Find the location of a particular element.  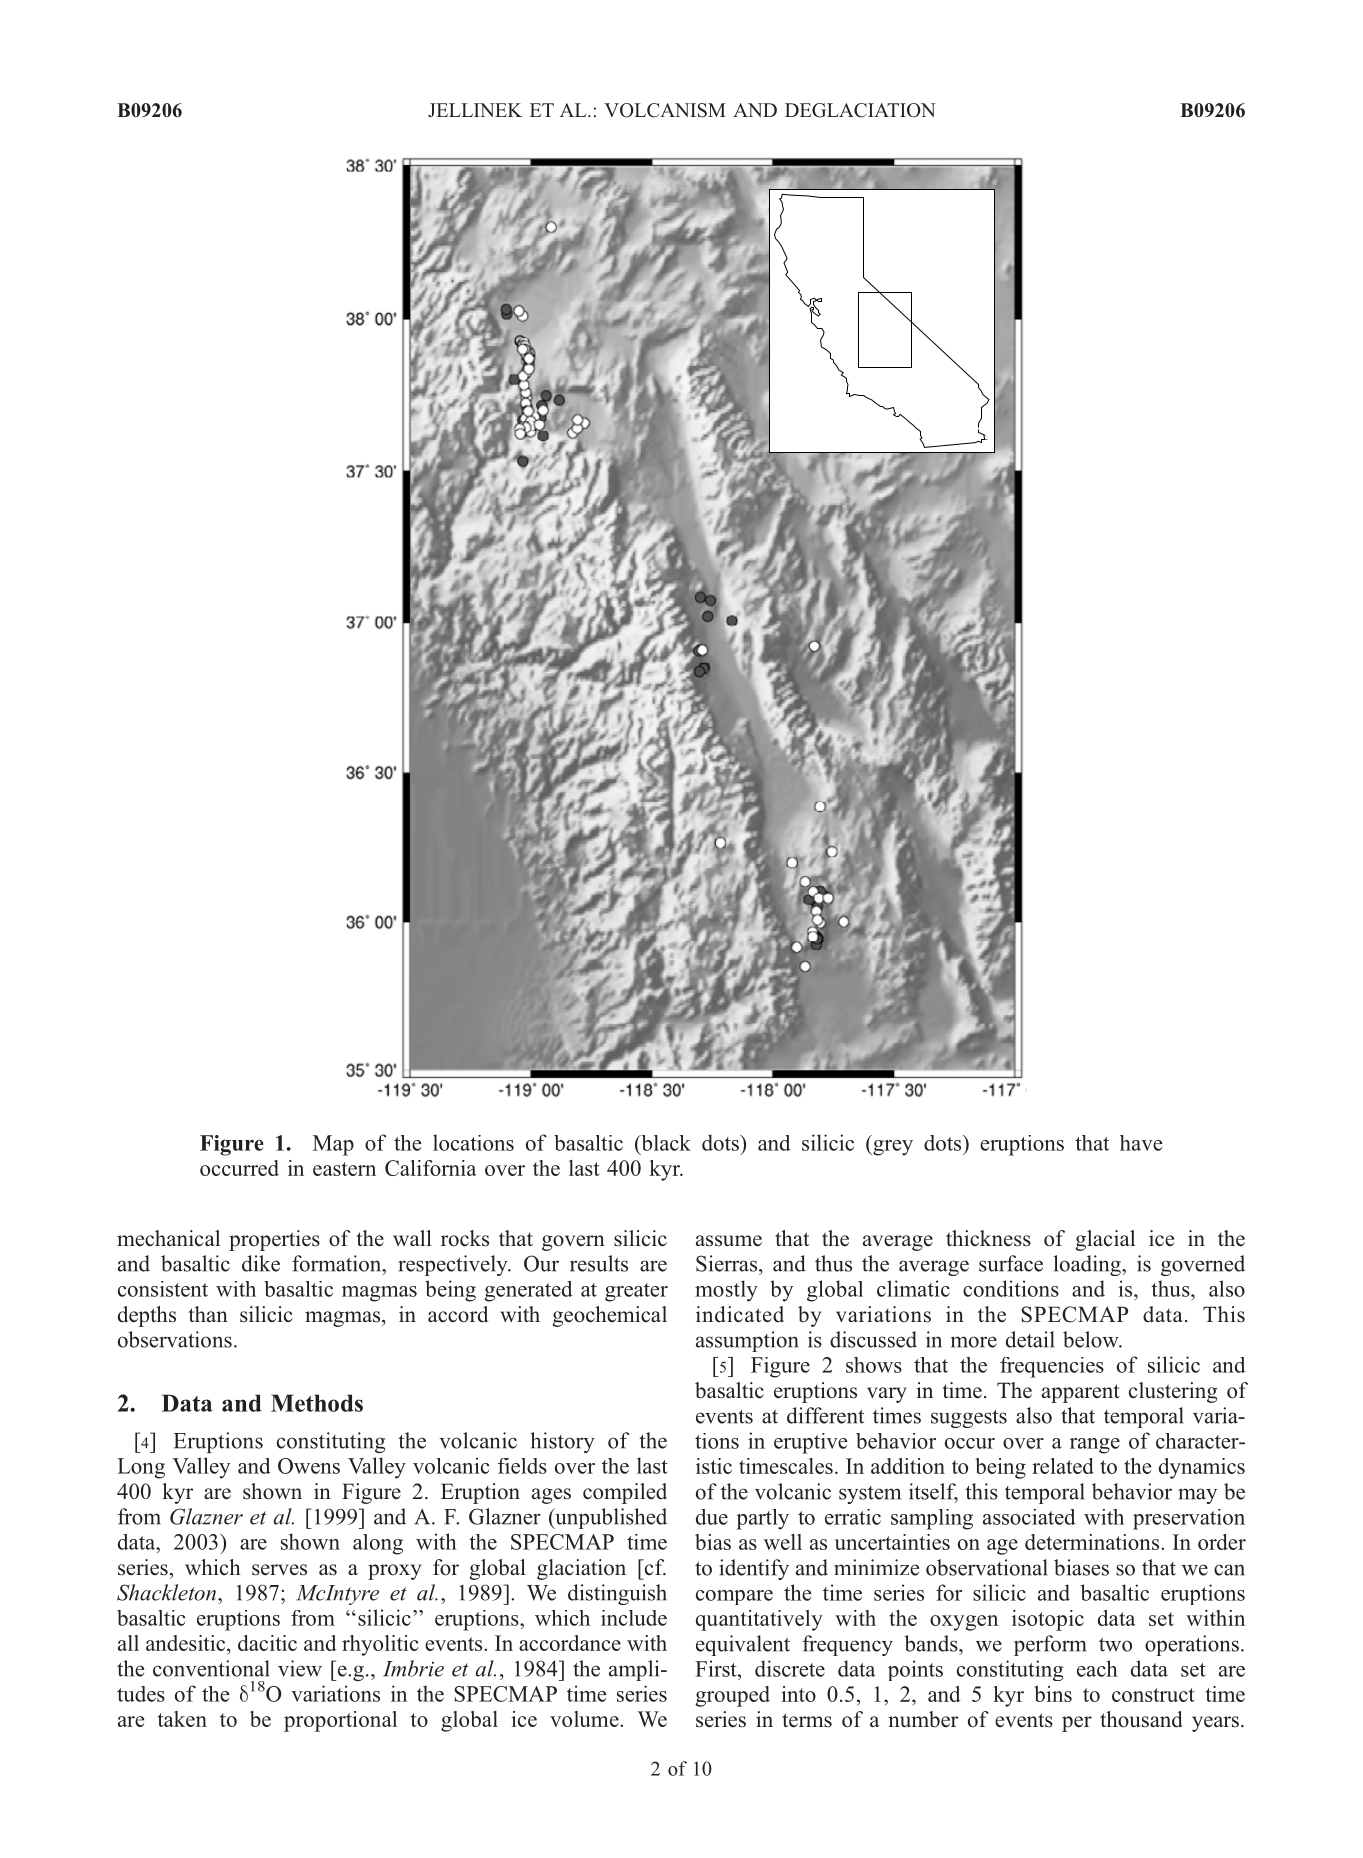

have is located at coordinates (1141, 1143).
